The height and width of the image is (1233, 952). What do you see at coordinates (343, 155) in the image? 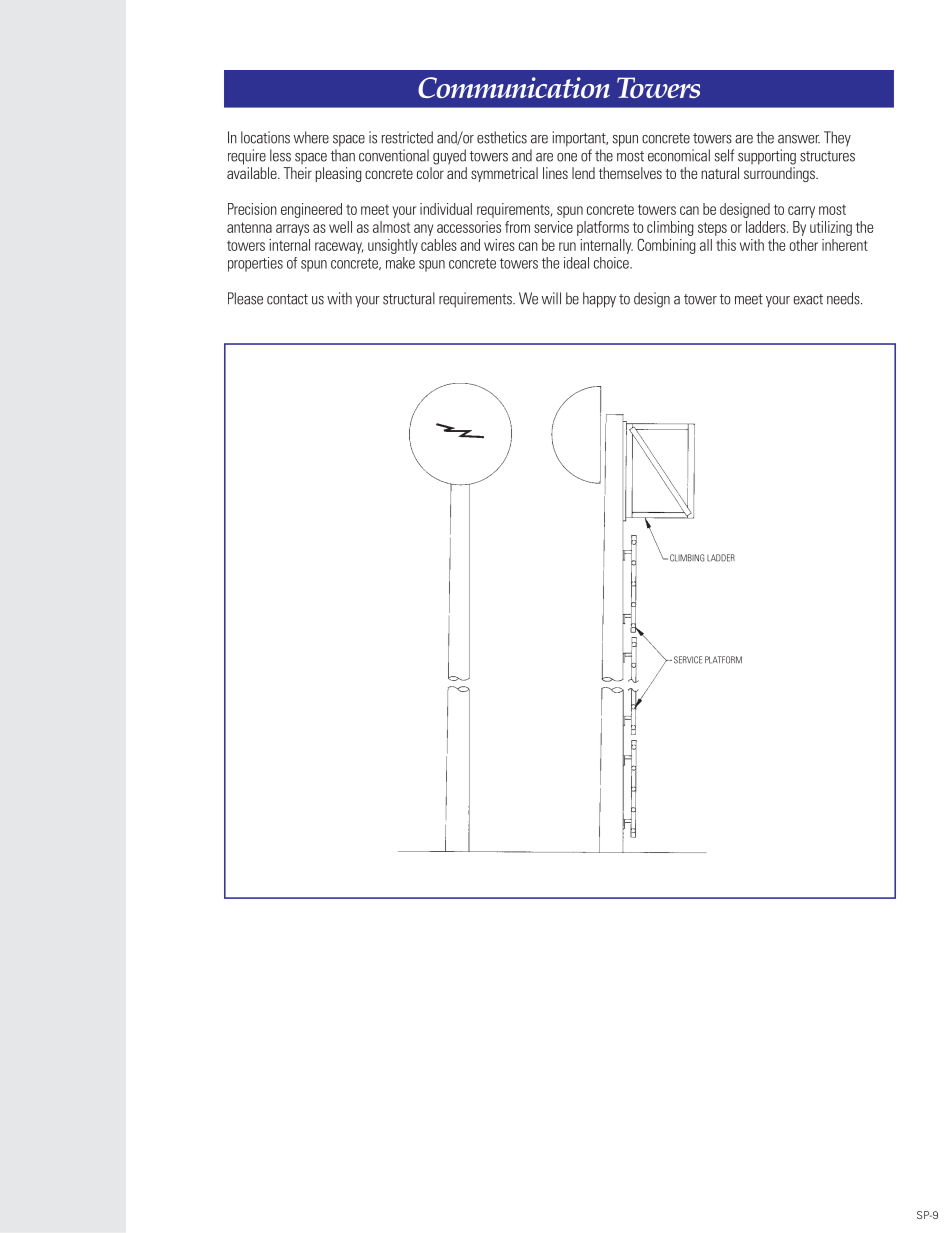
I see `than` at bounding box center [343, 155].
